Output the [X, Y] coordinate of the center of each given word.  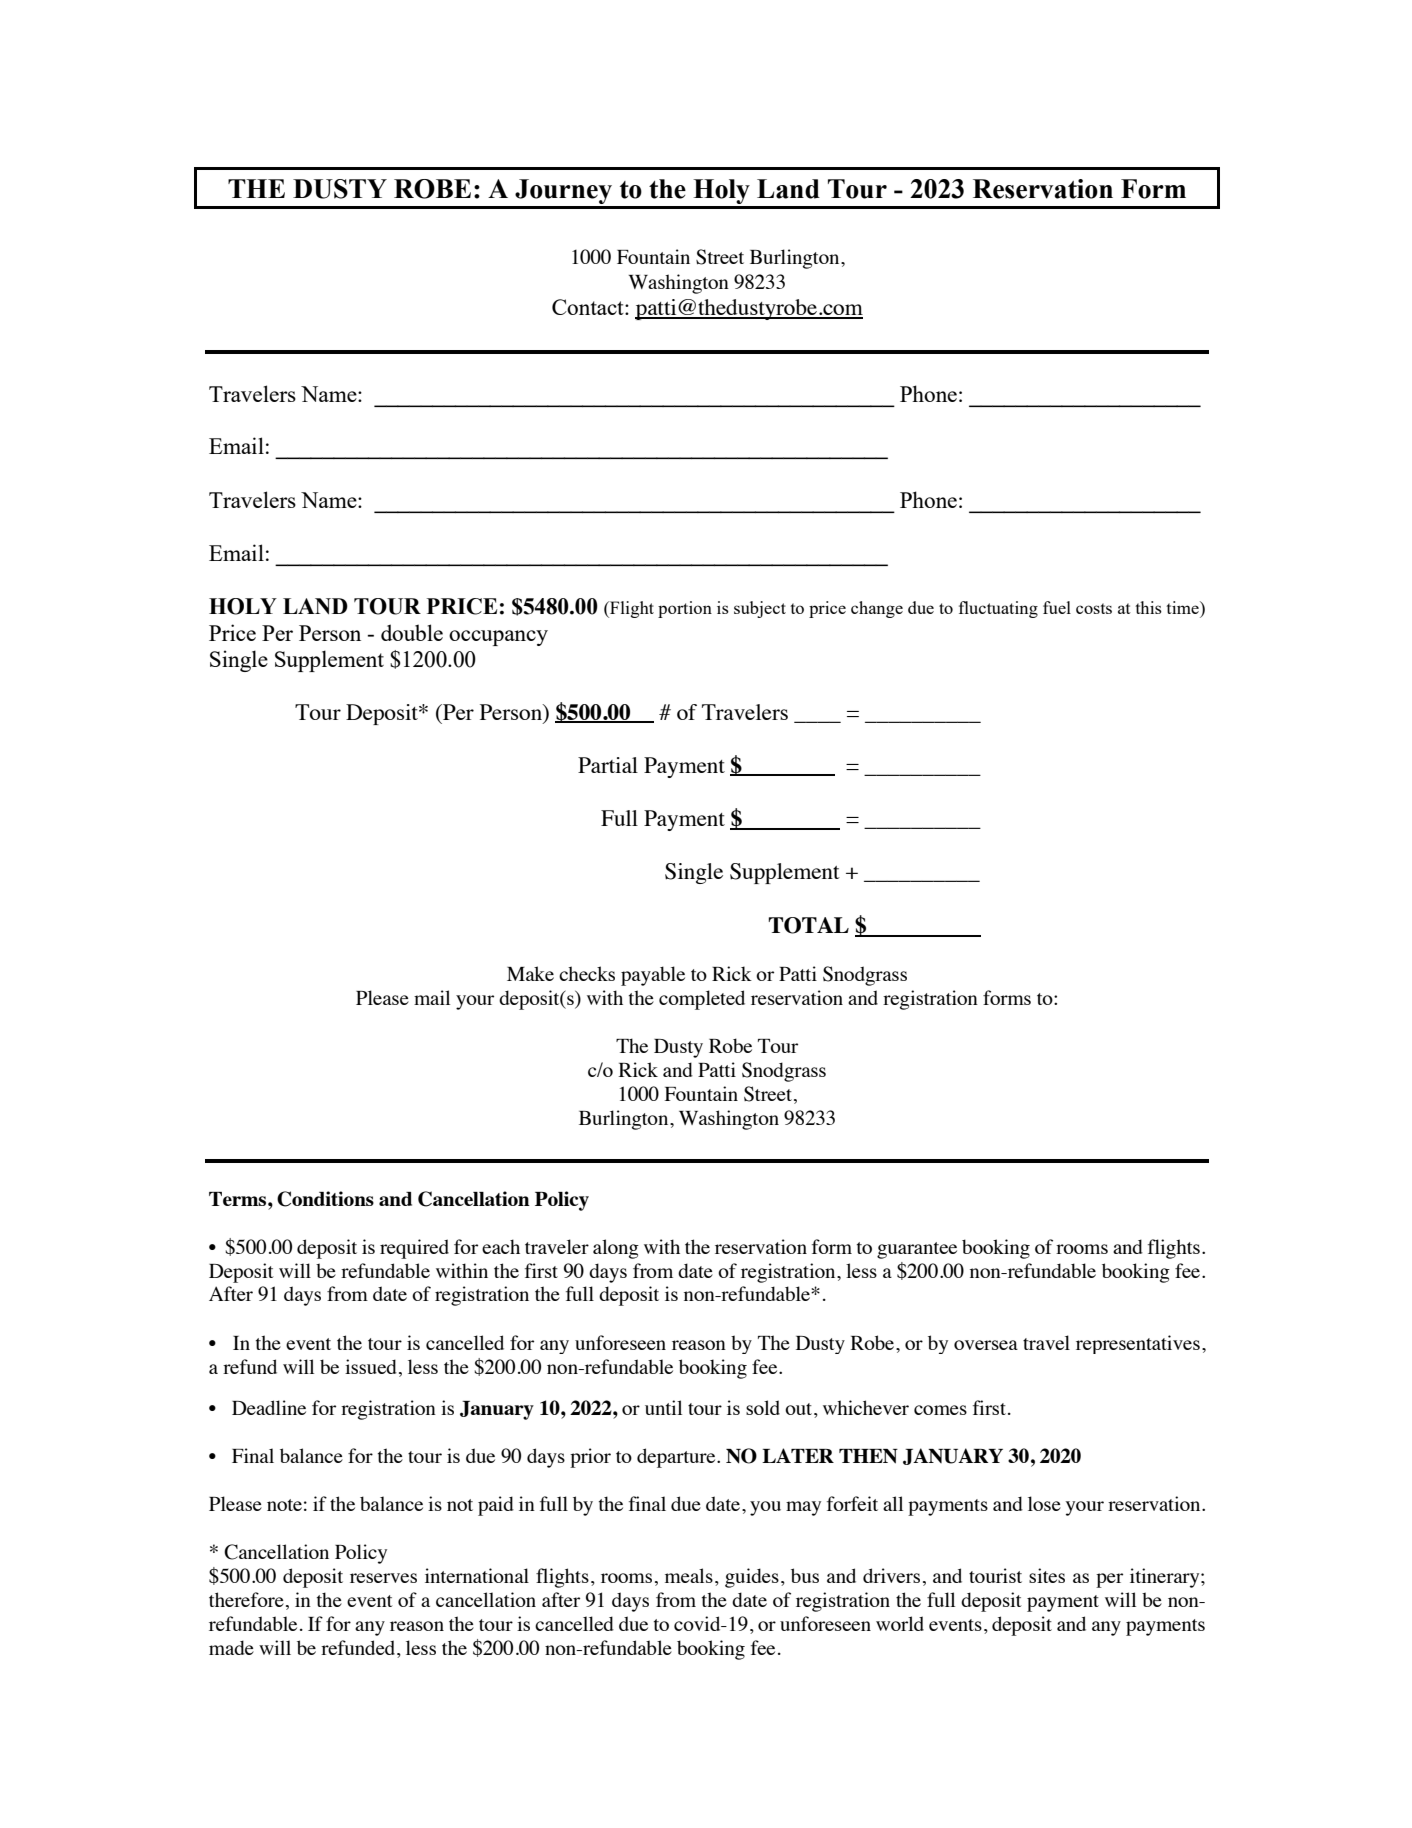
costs [1094, 608]
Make [530, 973]
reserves [383, 1578]
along [616, 1249]
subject [760, 609]
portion [685, 609]
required [414, 1249]
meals [689, 1575]
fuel [1057, 607]
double [412, 632]
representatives [1138, 1344]
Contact [589, 307]
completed [702, 1000]
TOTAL [808, 925]
